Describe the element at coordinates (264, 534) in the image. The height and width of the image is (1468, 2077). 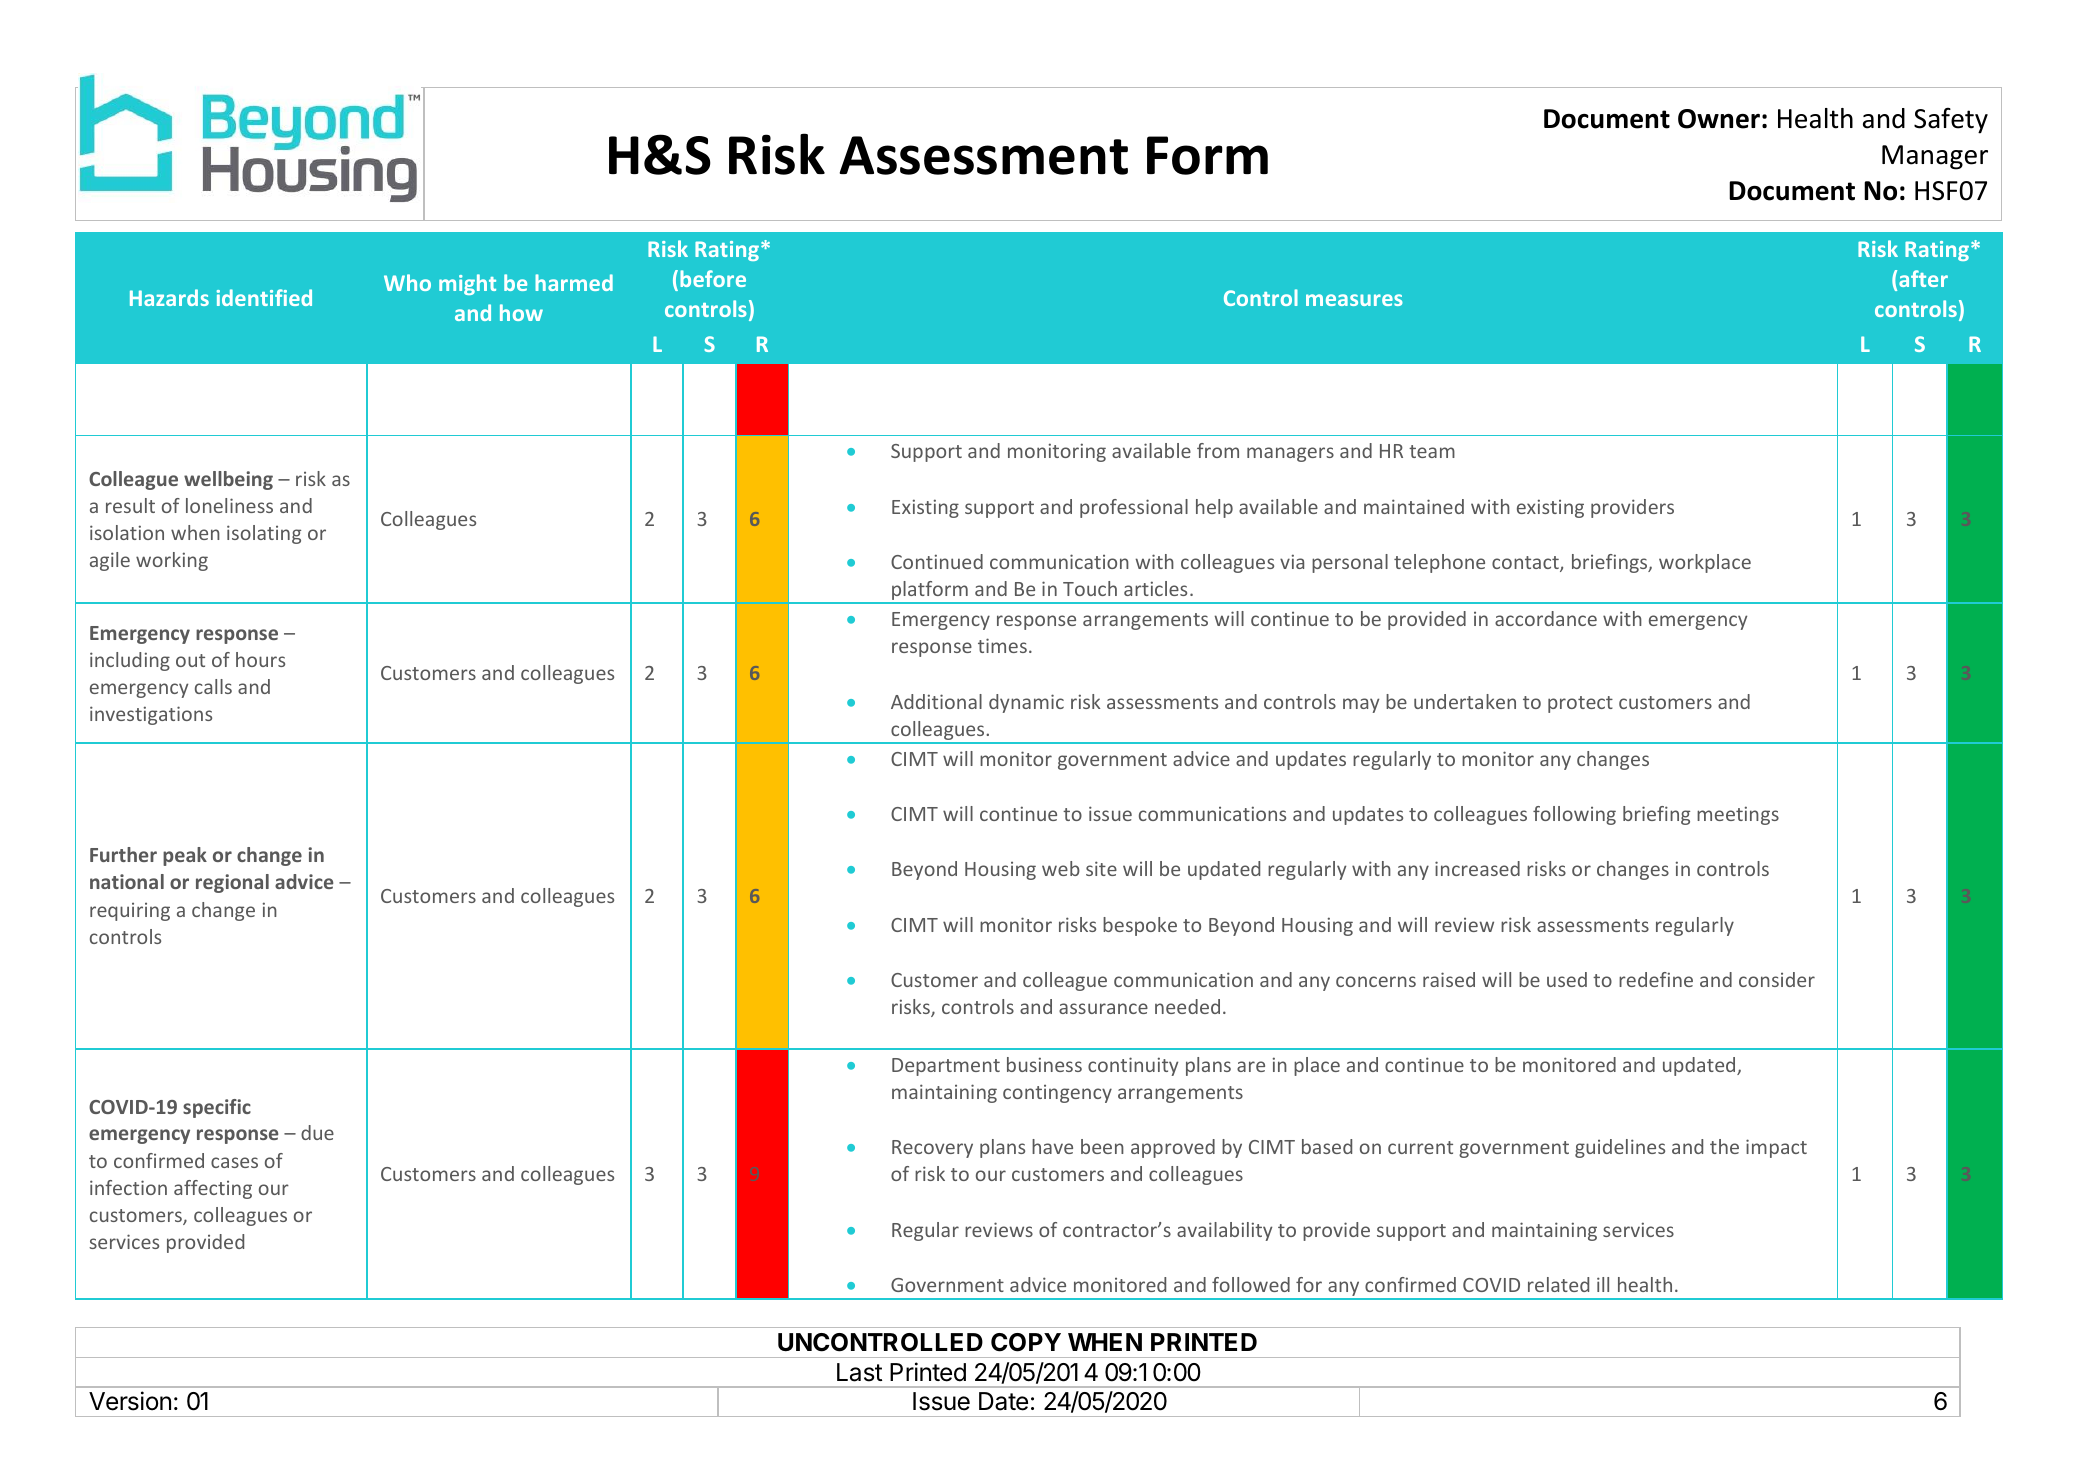
I see `isolating` at that location.
